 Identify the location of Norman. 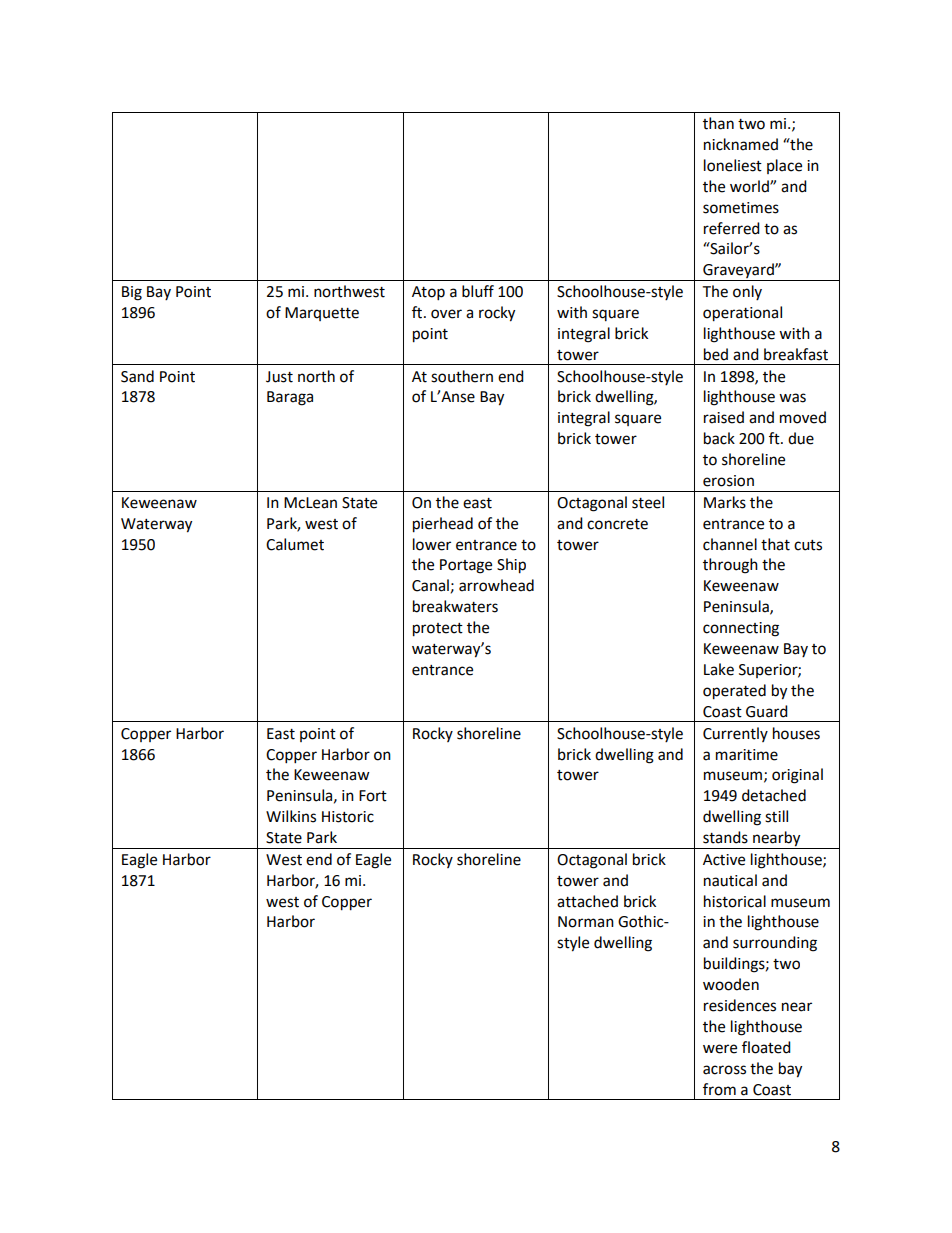
(586, 922).
